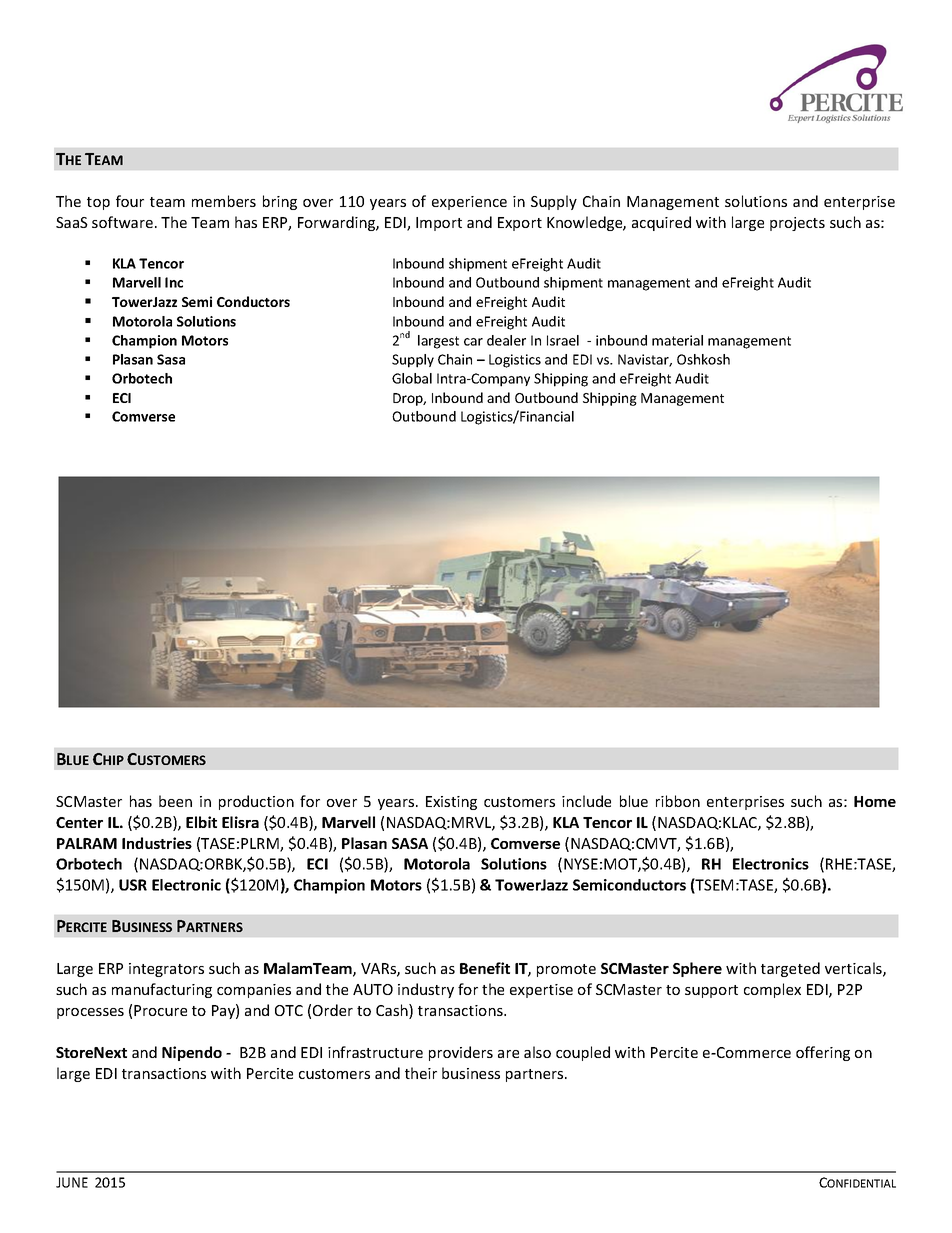 The width and height of the image is (952, 1233). Describe the element at coordinates (421, 1073) in the image. I see `their` at that location.
